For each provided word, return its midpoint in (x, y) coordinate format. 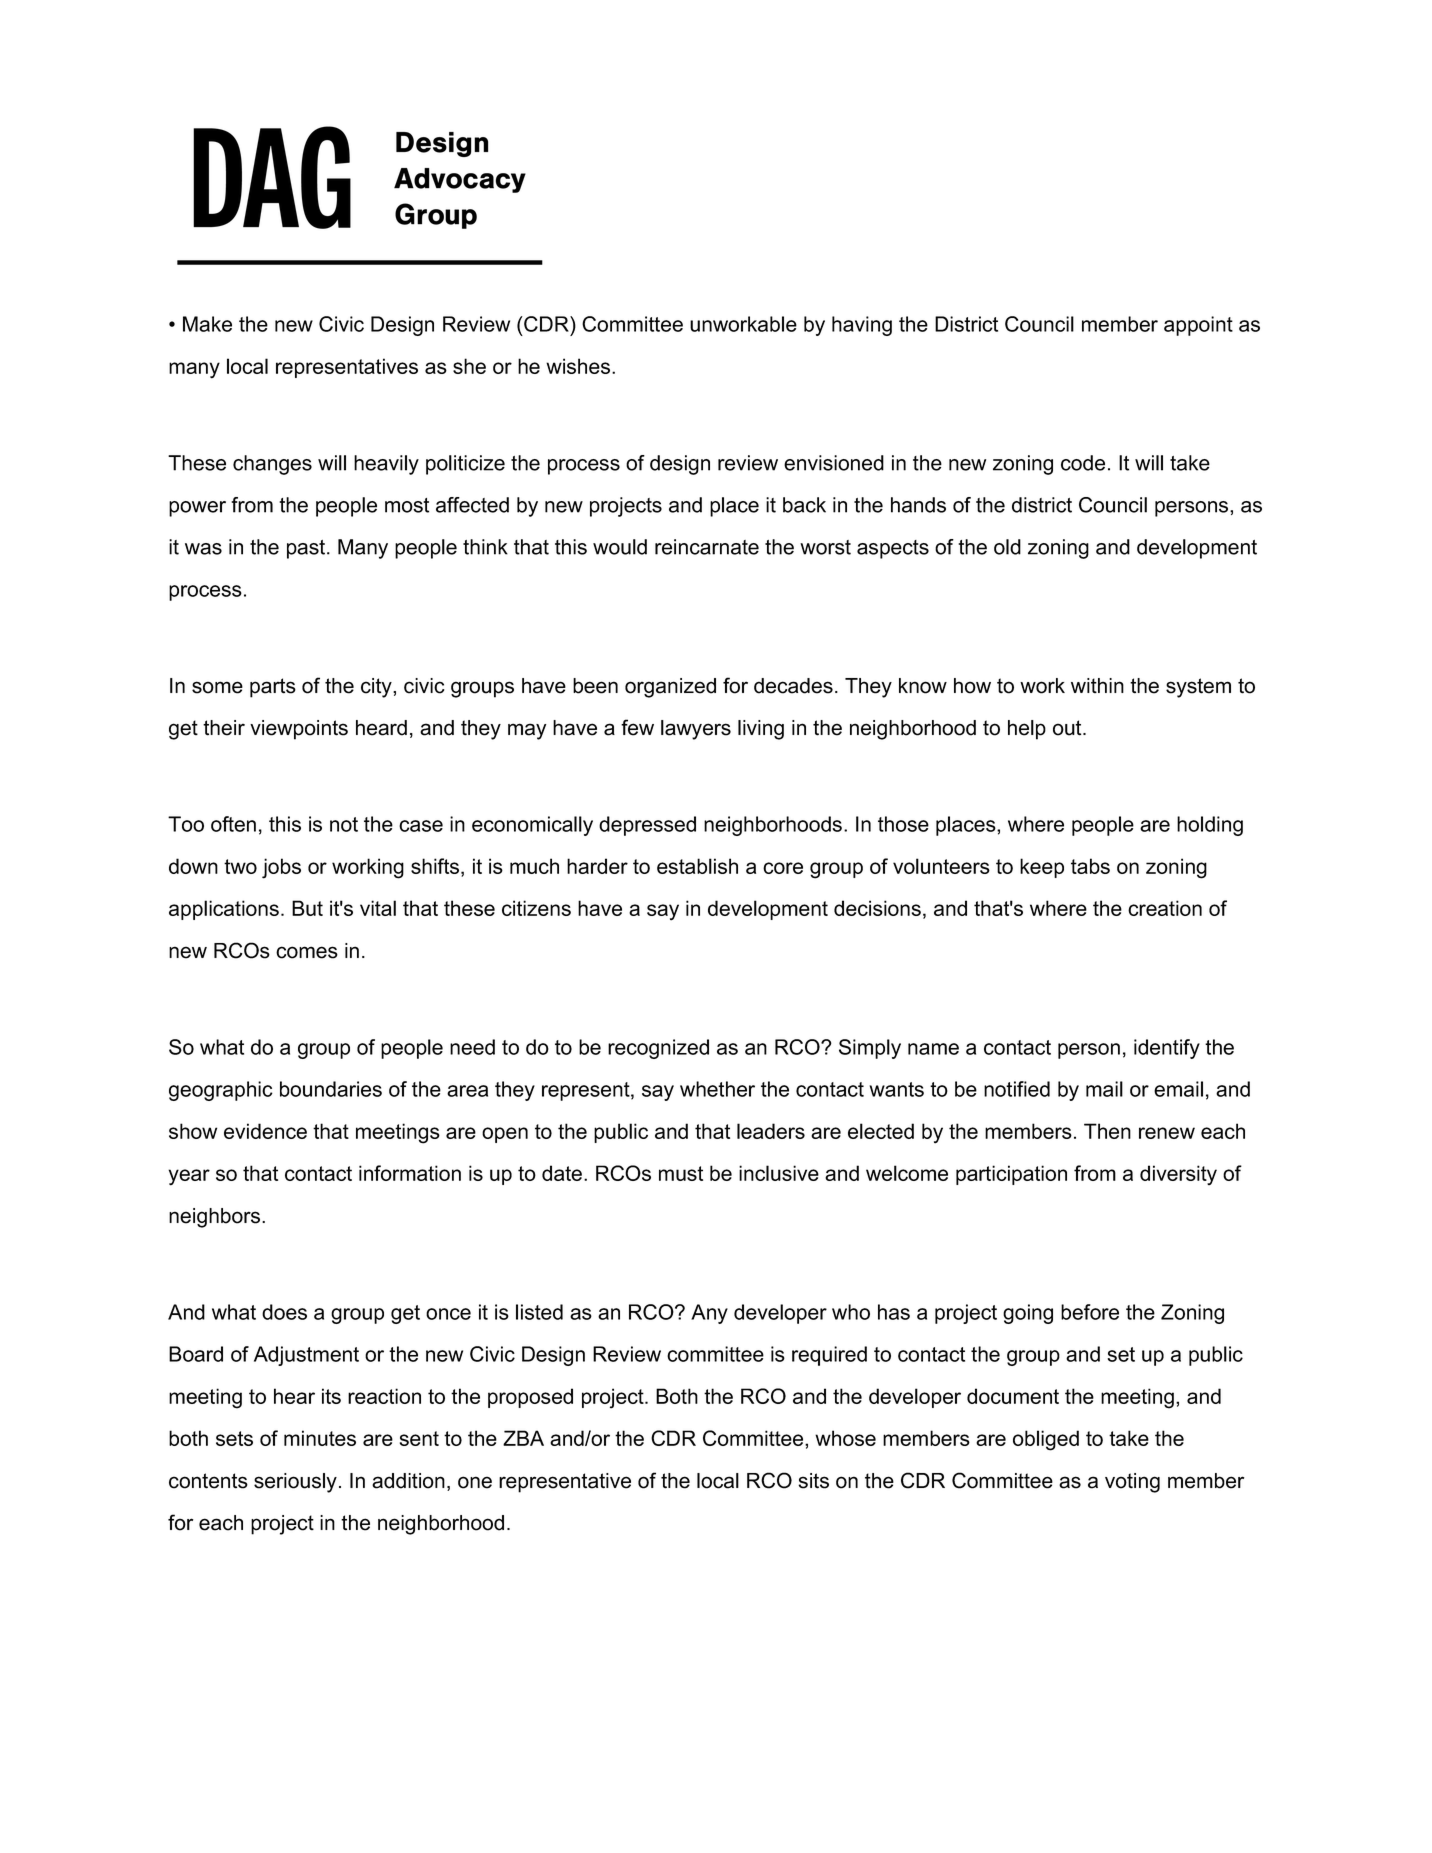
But (307, 908)
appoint (1198, 326)
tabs (1090, 866)
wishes (578, 366)
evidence (265, 1131)
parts (273, 688)
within (1097, 685)
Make (207, 324)
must (681, 1173)
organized (670, 688)
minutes (320, 1438)
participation (1011, 1175)
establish (697, 866)
